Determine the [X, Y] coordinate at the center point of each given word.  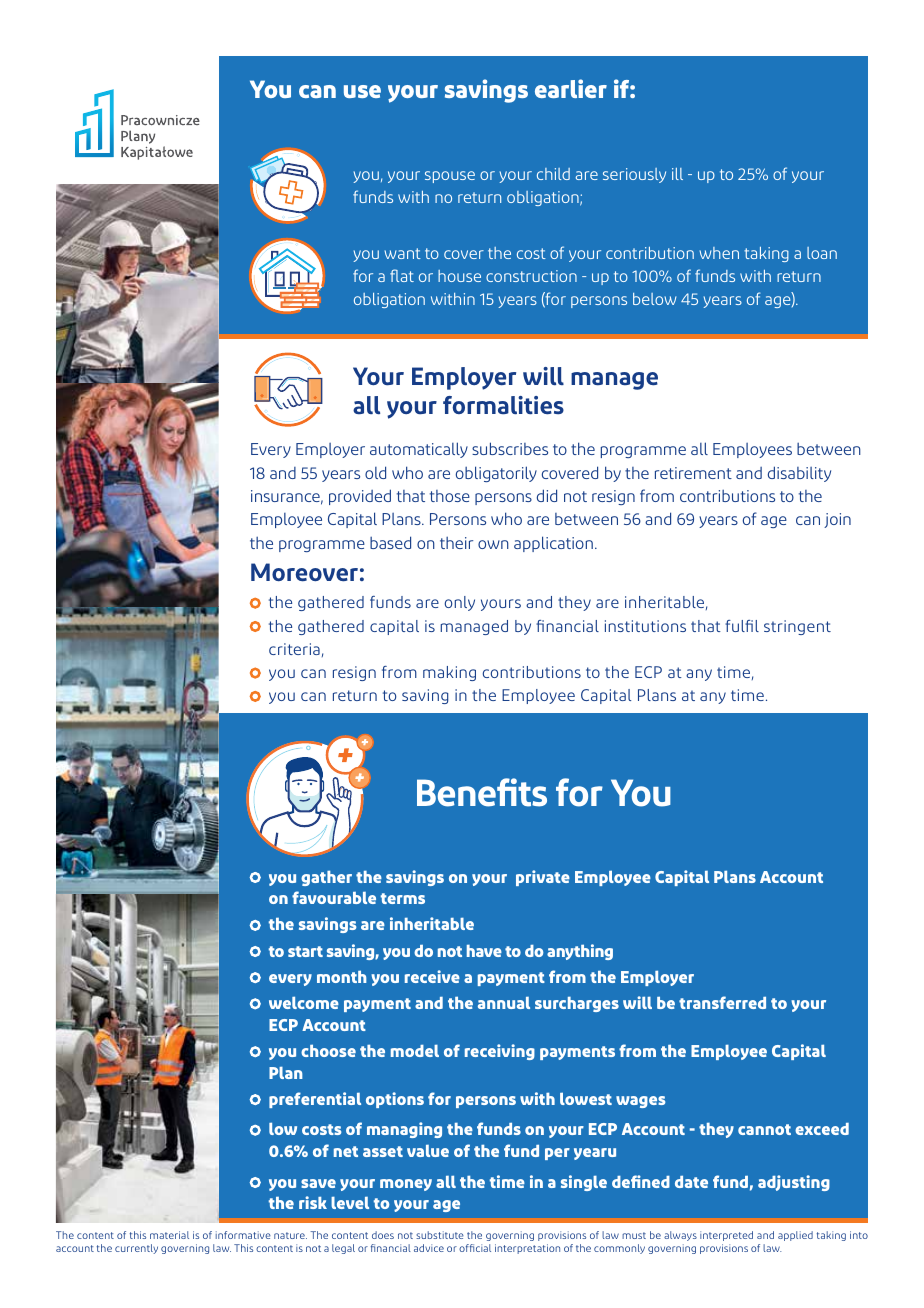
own [493, 544]
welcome [304, 1002]
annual [504, 1003]
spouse [450, 177]
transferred [722, 1002]
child [553, 174]
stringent [797, 627]
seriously [634, 175]
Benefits [482, 792]
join [837, 520]
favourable [334, 897]
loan [822, 253]
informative [243, 1235]
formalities [503, 405]
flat [402, 275]
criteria [294, 649]
